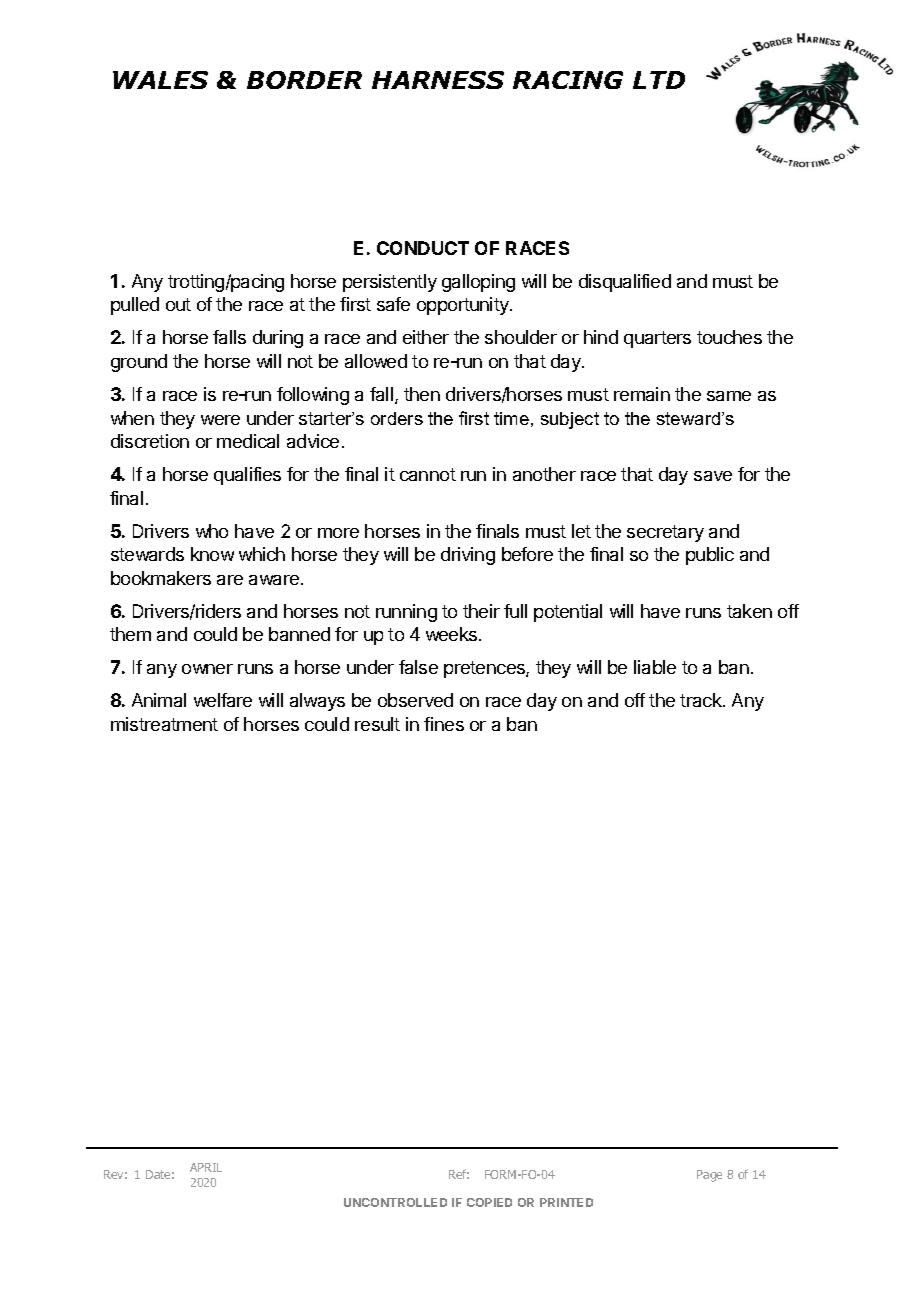 Image resolution: width=924 pixels, height=1309 pixels. Describe the element at coordinates (453, 634) in the page. I see `weeks` at that location.
